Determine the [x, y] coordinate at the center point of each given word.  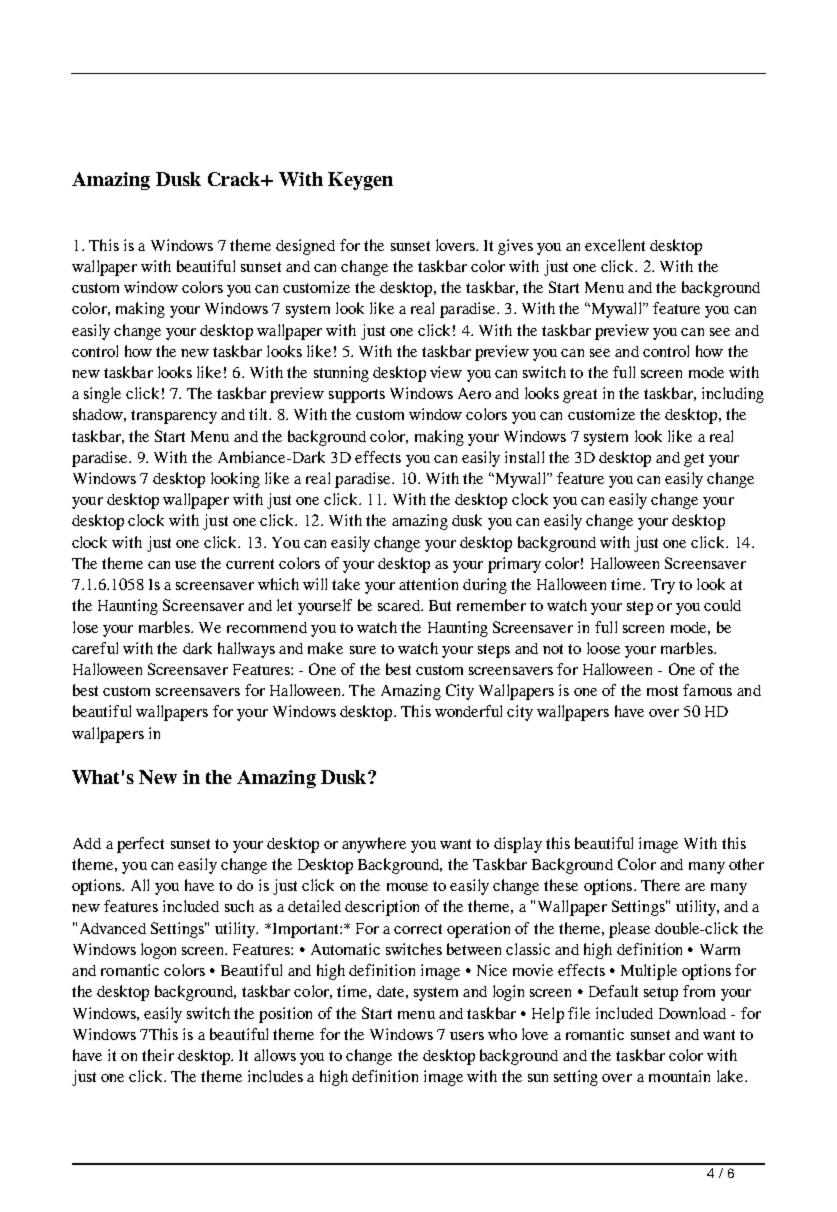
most [662, 691]
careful [95, 648]
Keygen [360, 181]
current [250, 564]
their [158, 1055]
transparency [174, 417]
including [733, 395]
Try [663, 586]
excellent [615, 245]
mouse [407, 887]
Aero [474, 393]
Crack [235, 179]
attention [428, 584]
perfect [140, 845]
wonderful [468, 711]
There [660, 885]
